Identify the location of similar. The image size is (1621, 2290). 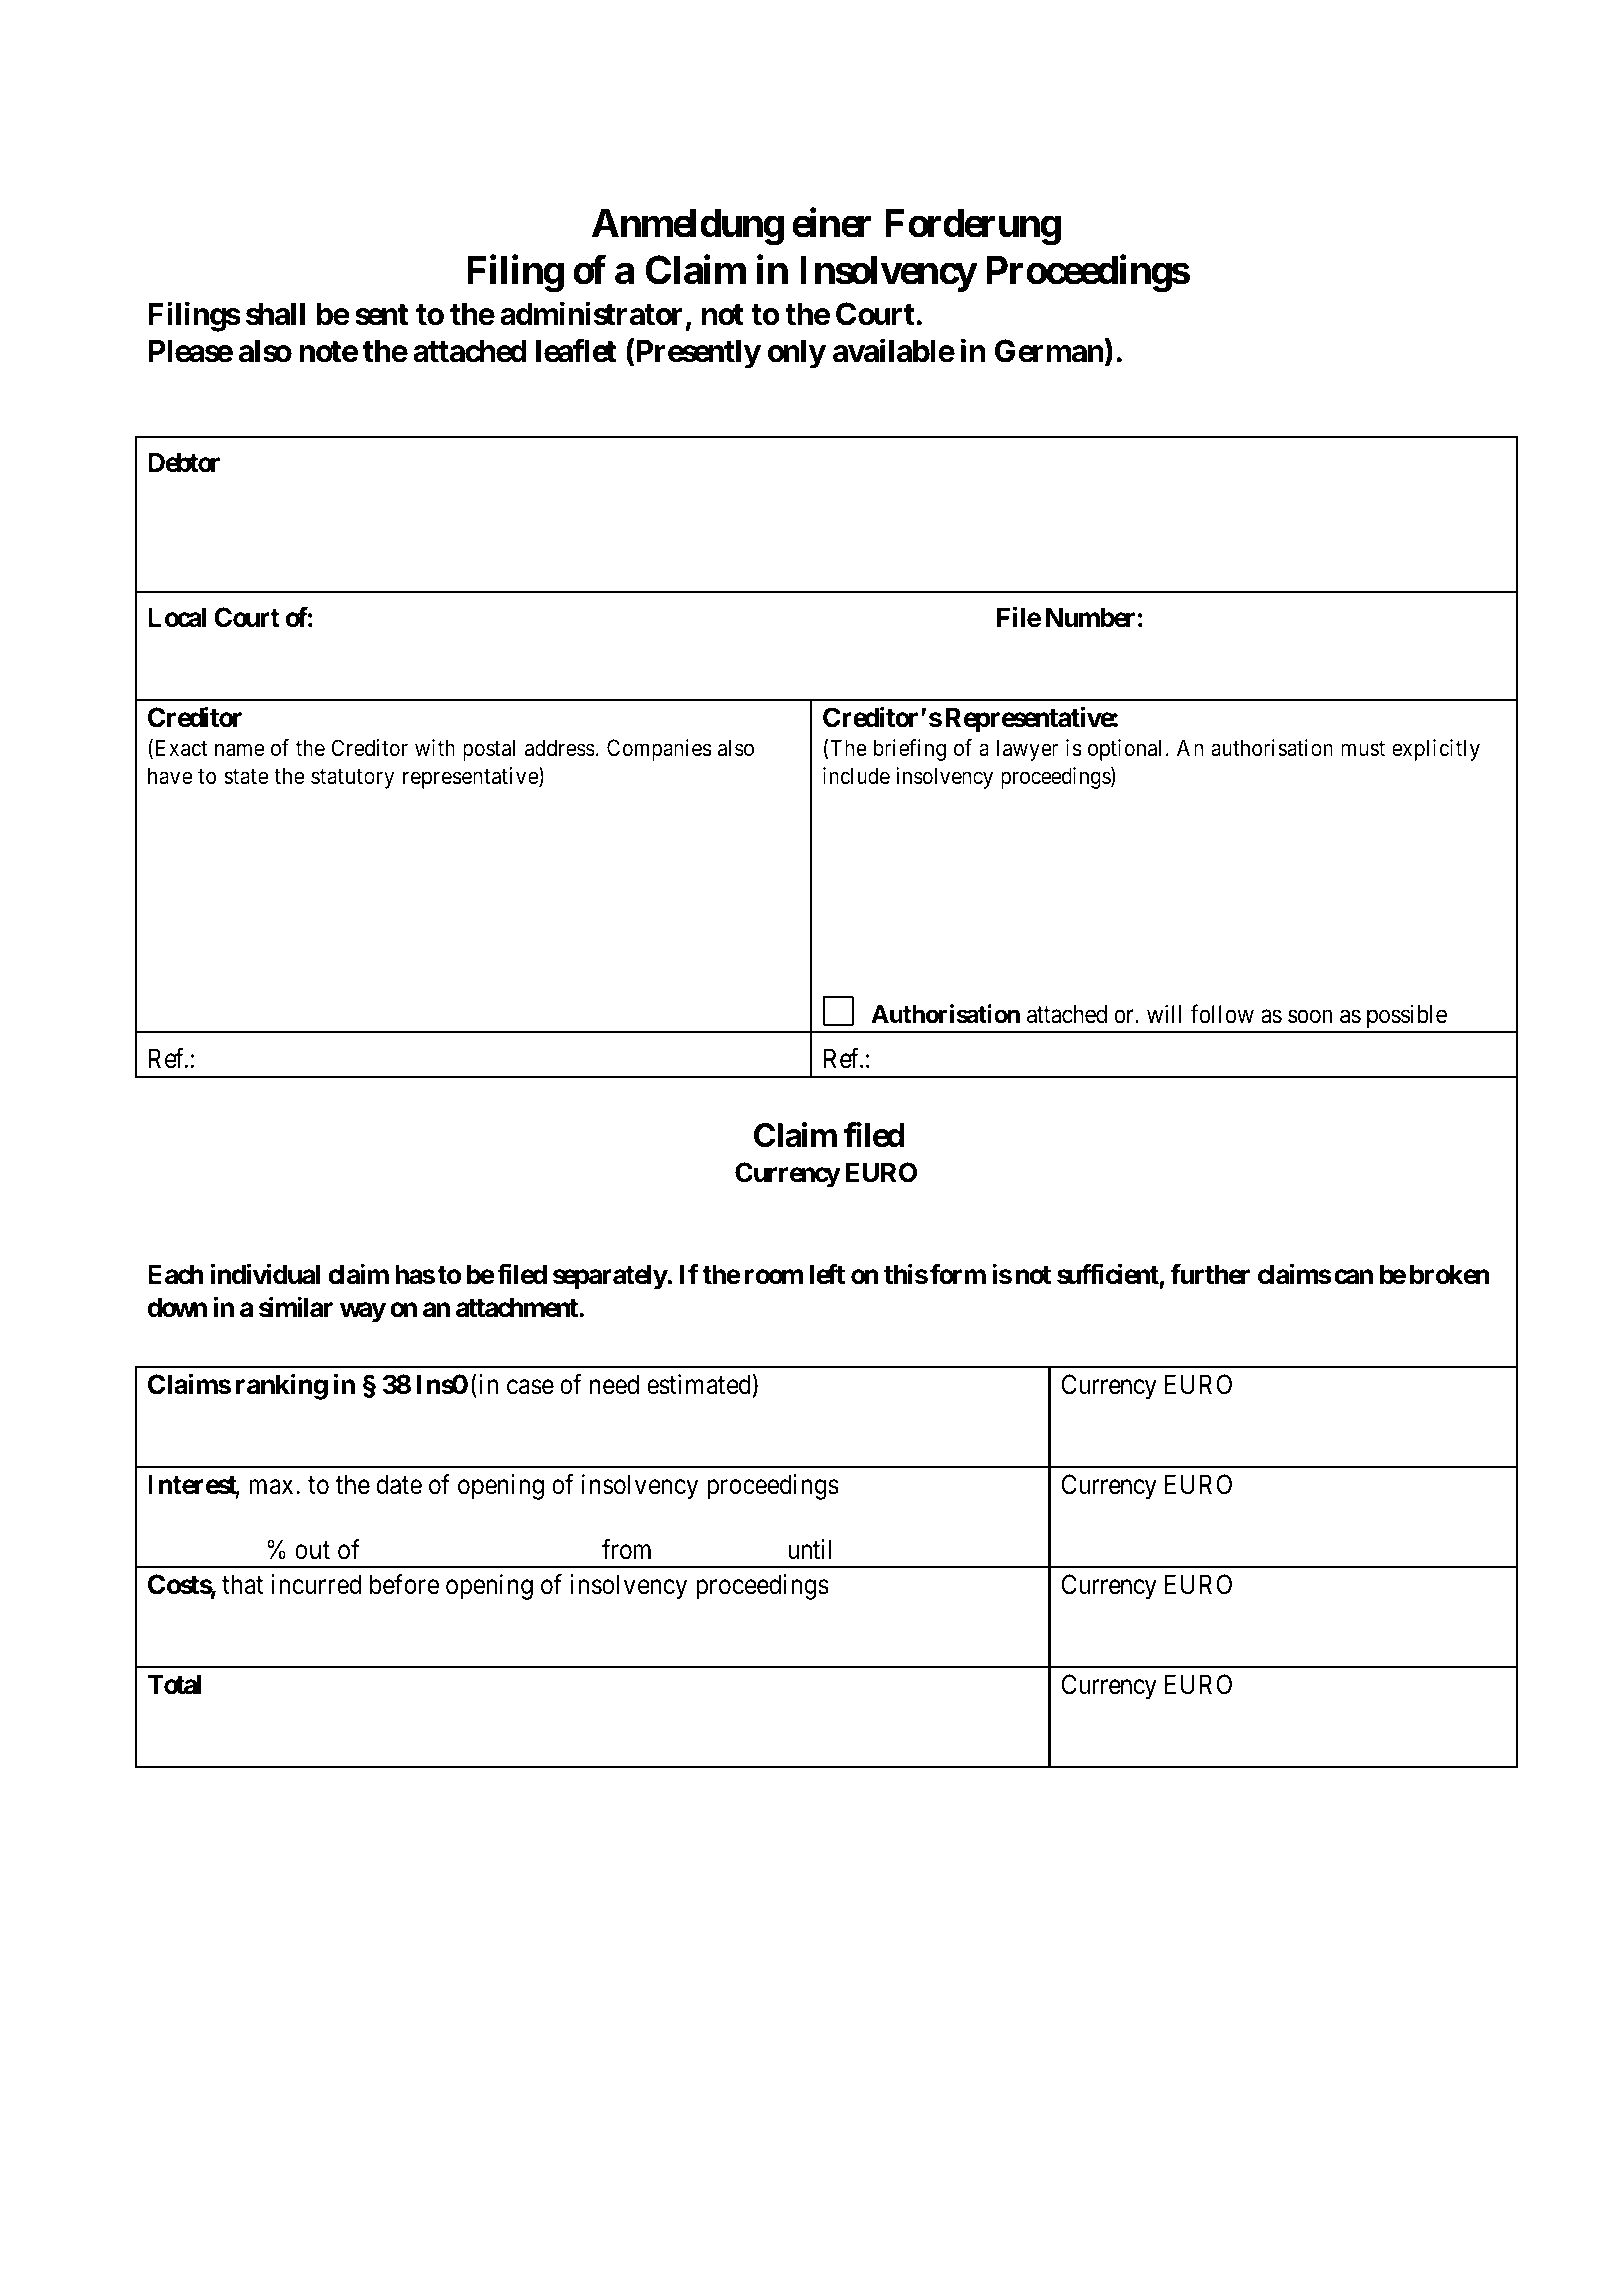
(296, 1307).
